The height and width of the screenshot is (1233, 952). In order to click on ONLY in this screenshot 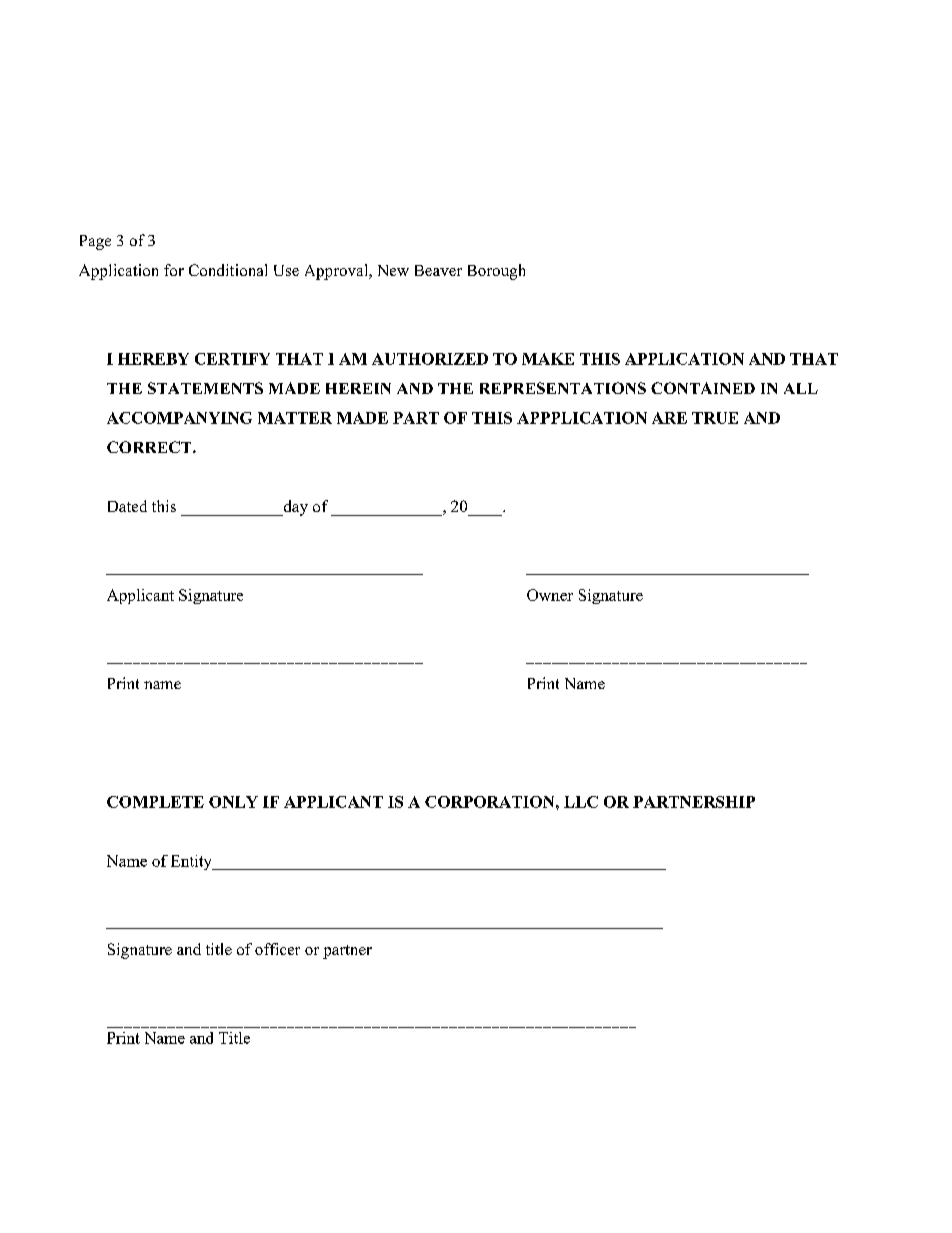, I will do `click(233, 802)`.
